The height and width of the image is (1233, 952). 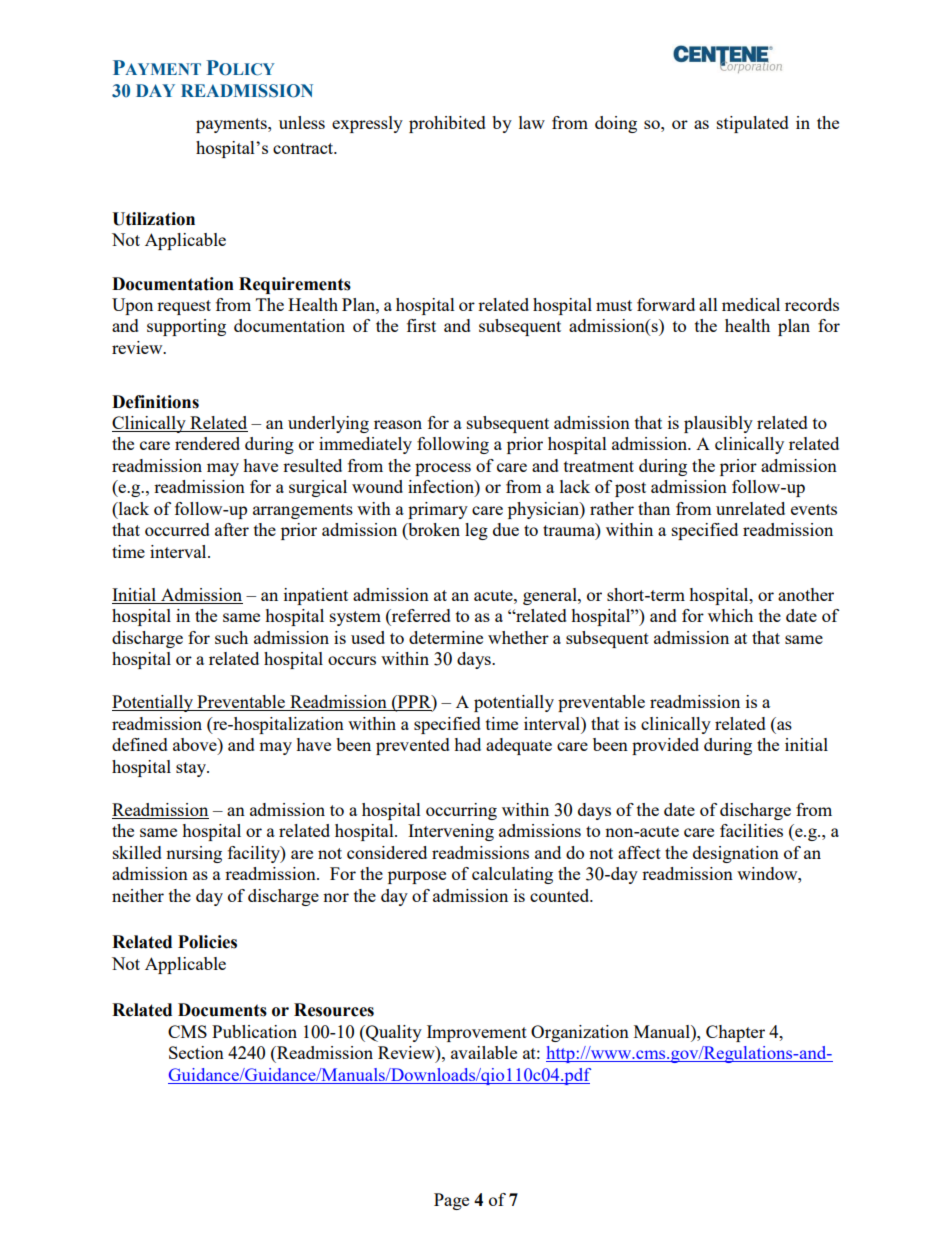 What do you see at coordinates (753, 124) in the image?
I see `stipulated` at bounding box center [753, 124].
